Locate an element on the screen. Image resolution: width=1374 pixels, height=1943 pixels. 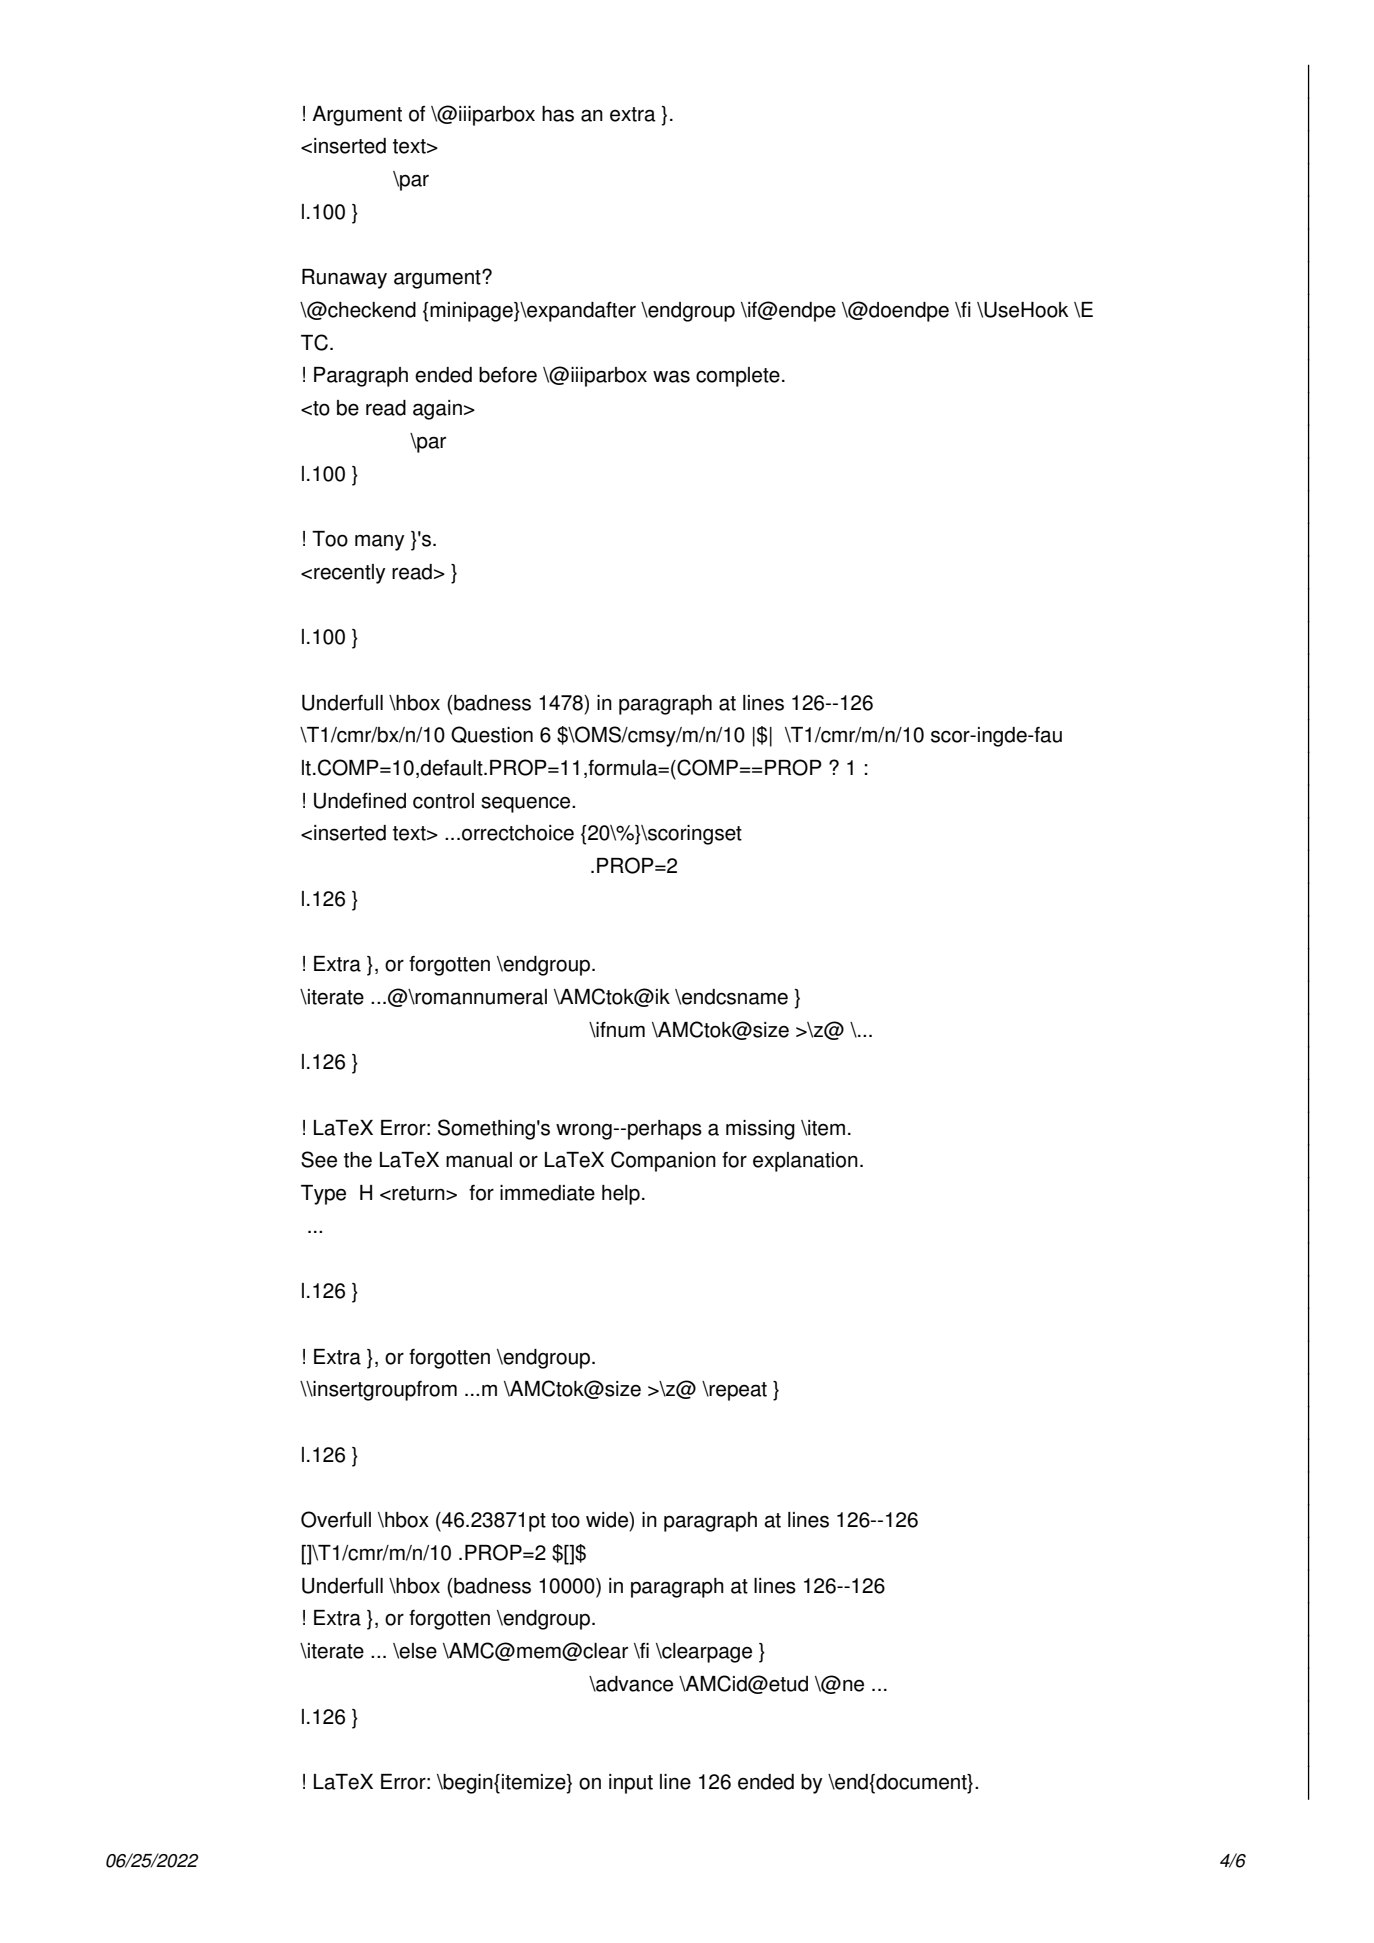
sequence is located at coordinates (527, 804).
